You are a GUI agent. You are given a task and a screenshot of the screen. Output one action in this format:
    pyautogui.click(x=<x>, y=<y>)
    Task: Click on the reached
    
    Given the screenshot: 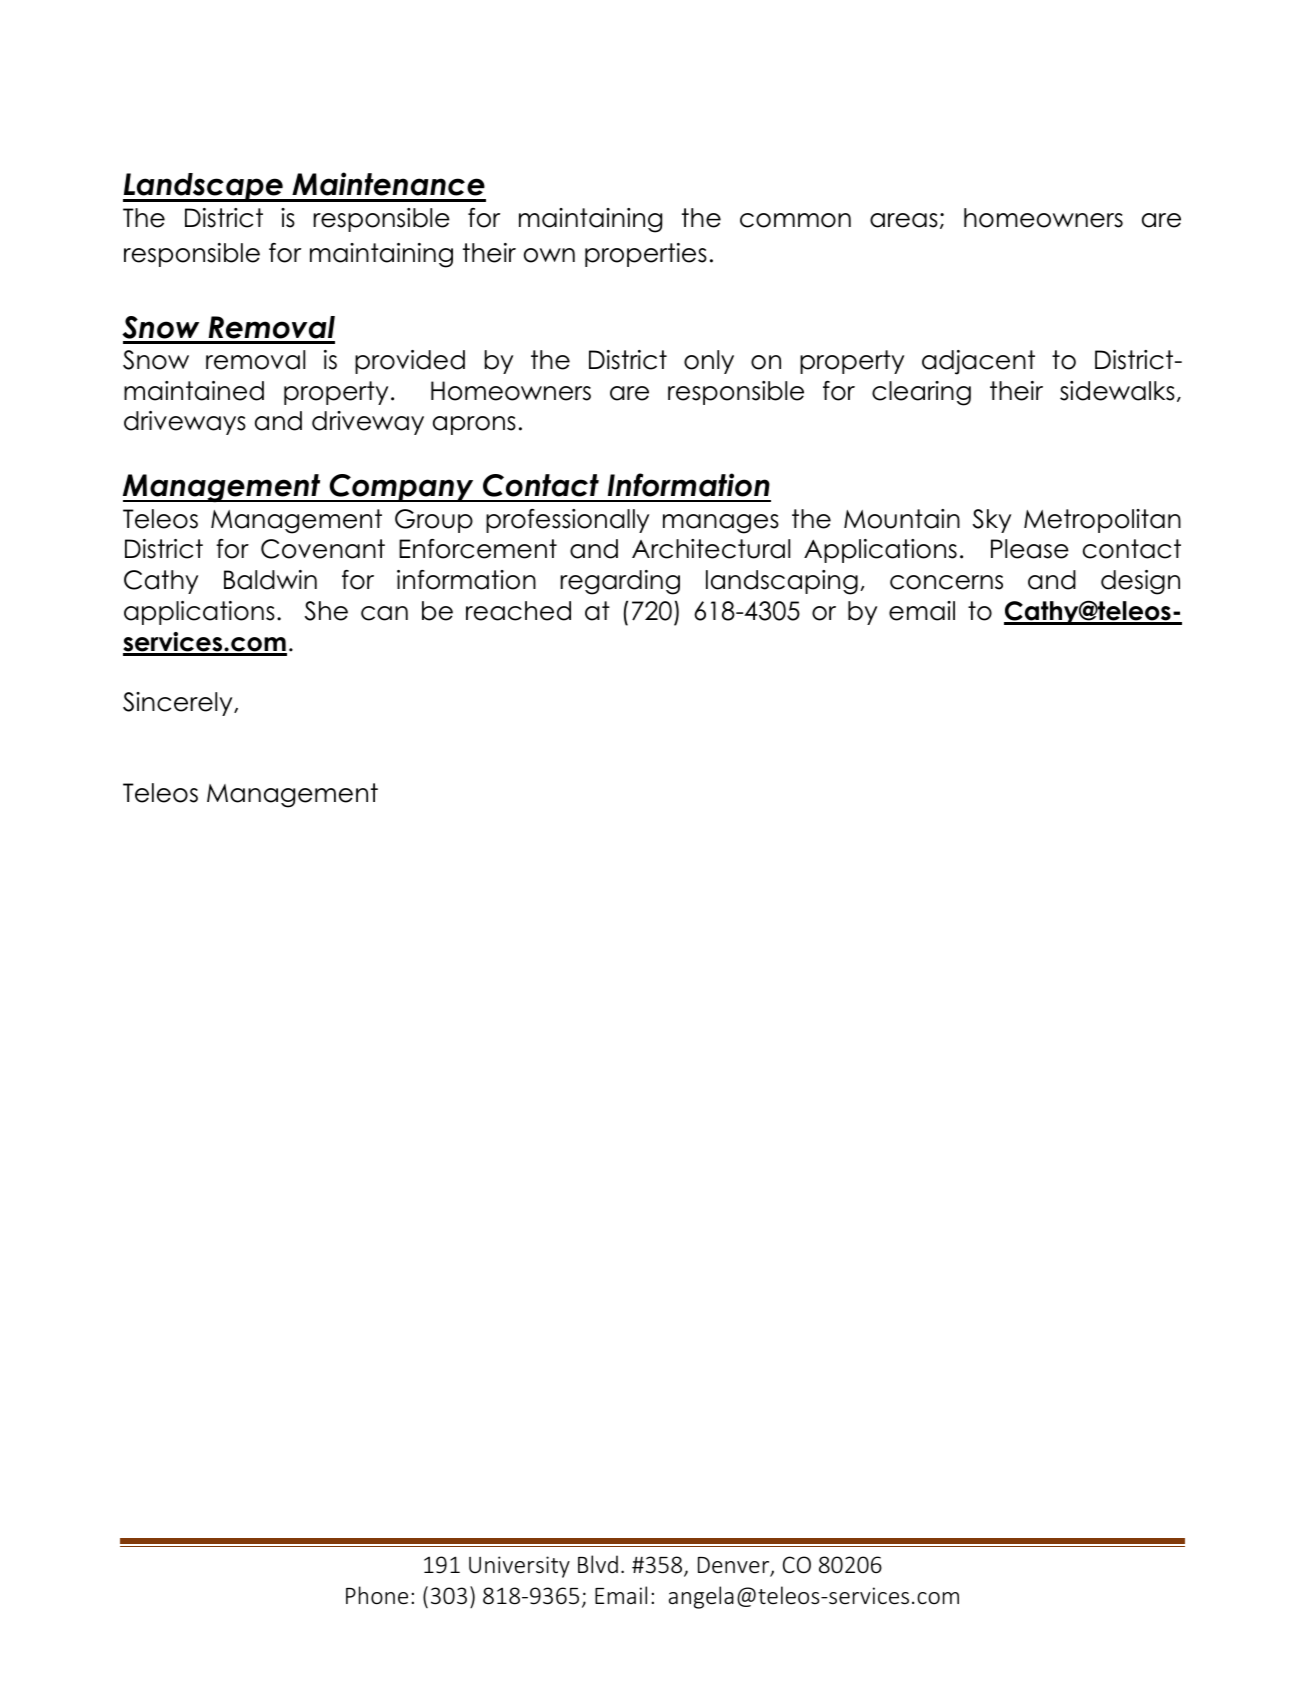 What is the action you would take?
    pyautogui.click(x=518, y=611)
